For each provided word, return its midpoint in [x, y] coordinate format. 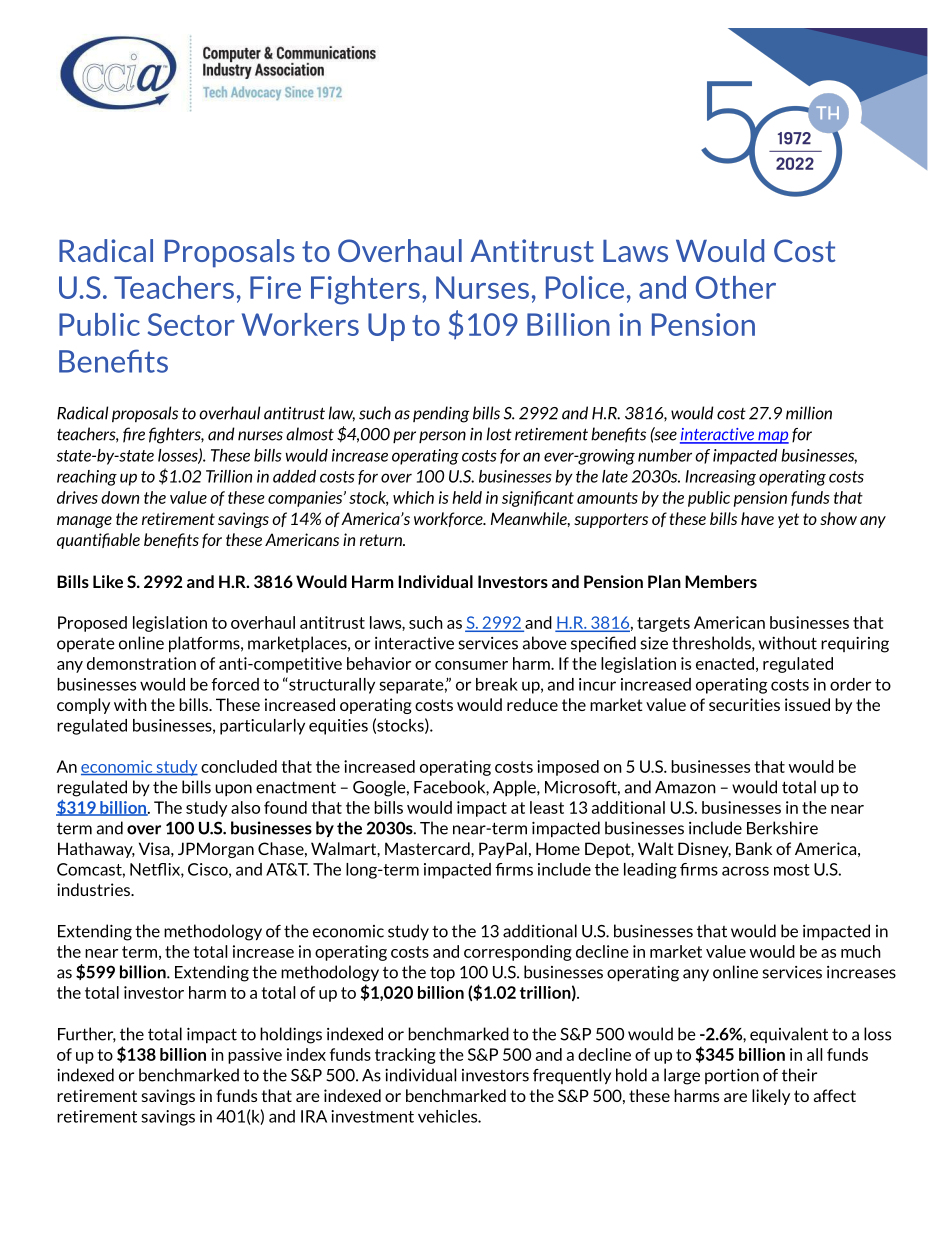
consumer [471, 665]
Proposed [92, 624]
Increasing [720, 478]
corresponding [518, 953]
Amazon [685, 787]
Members [721, 581]
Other [736, 287]
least [547, 807]
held [467, 497]
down [120, 497]
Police [585, 287]
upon [233, 790]
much [861, 951]
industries [95, 889]
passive [255, 1056]
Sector [191, 324]
